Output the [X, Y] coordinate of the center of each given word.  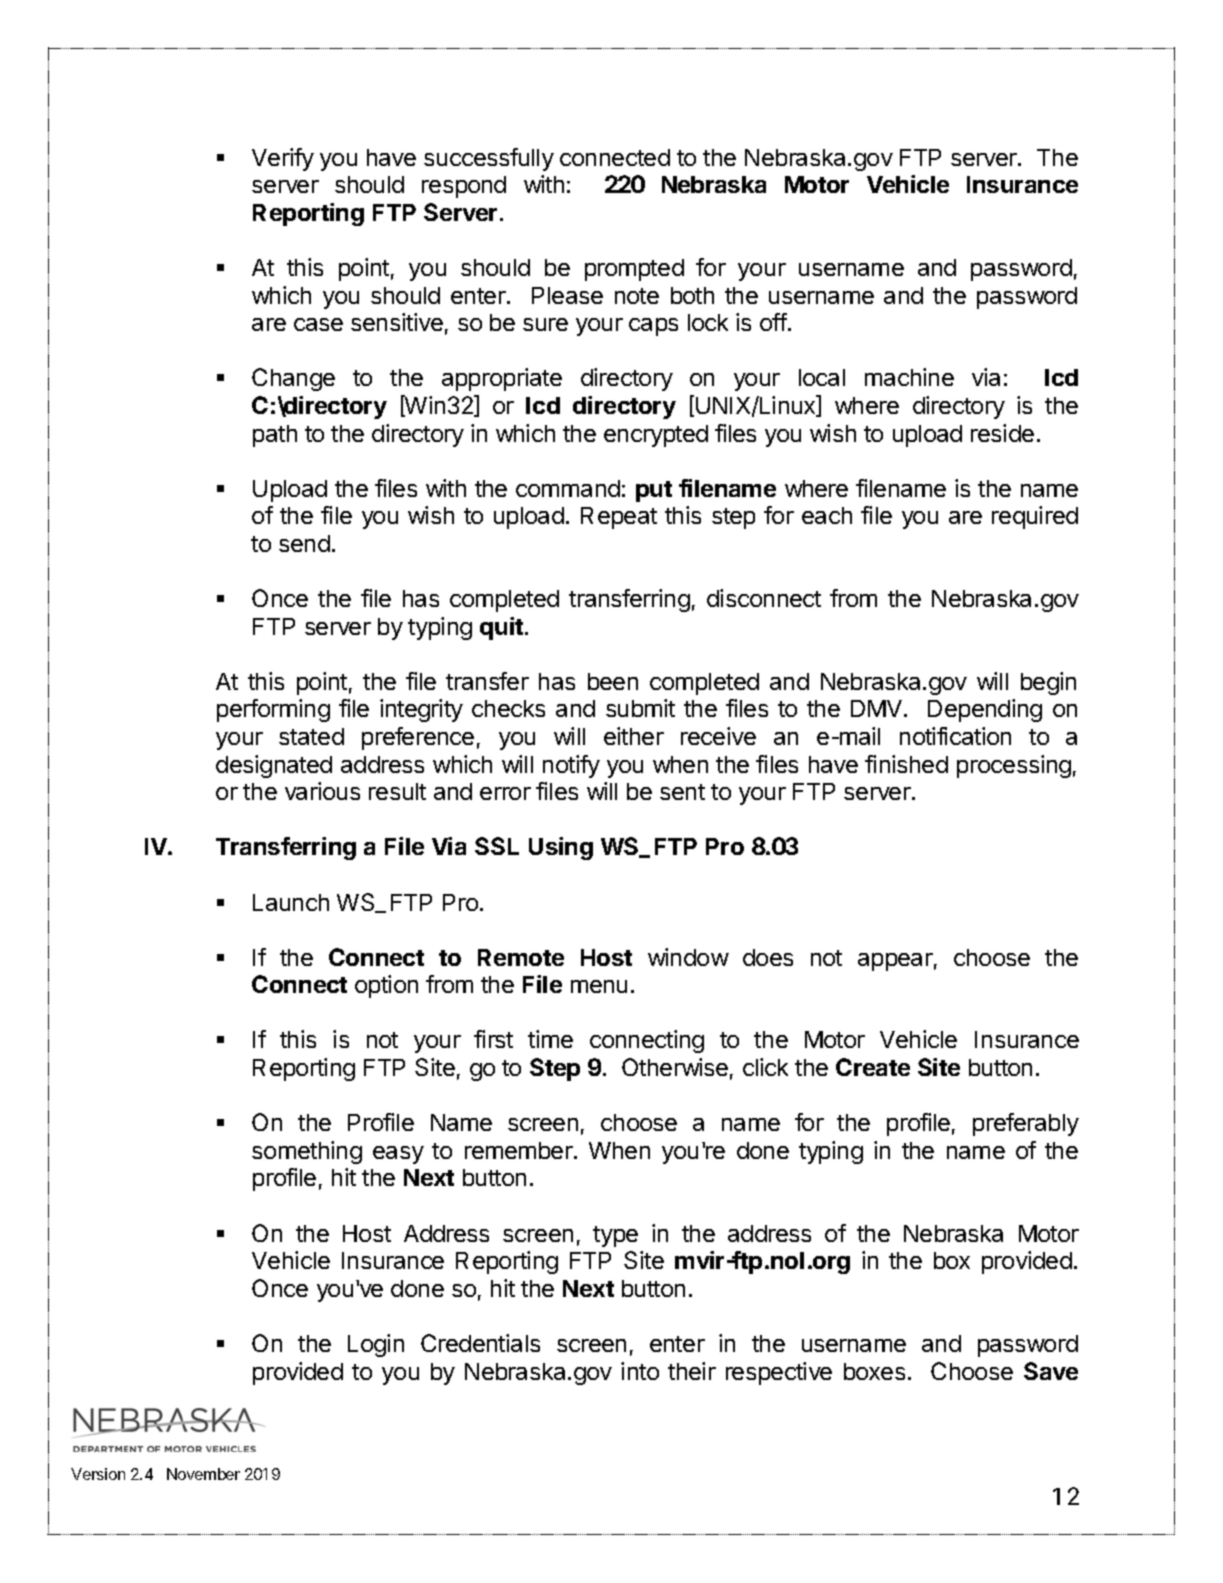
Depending [985, 710]
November [203, 1474]
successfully [489, 159]
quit [503, 628]
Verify [283, 159]
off [773, 322]
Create [873, 1067]
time [550, 1039]
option [386, 986]
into [640, 1371]
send [304, 543]
